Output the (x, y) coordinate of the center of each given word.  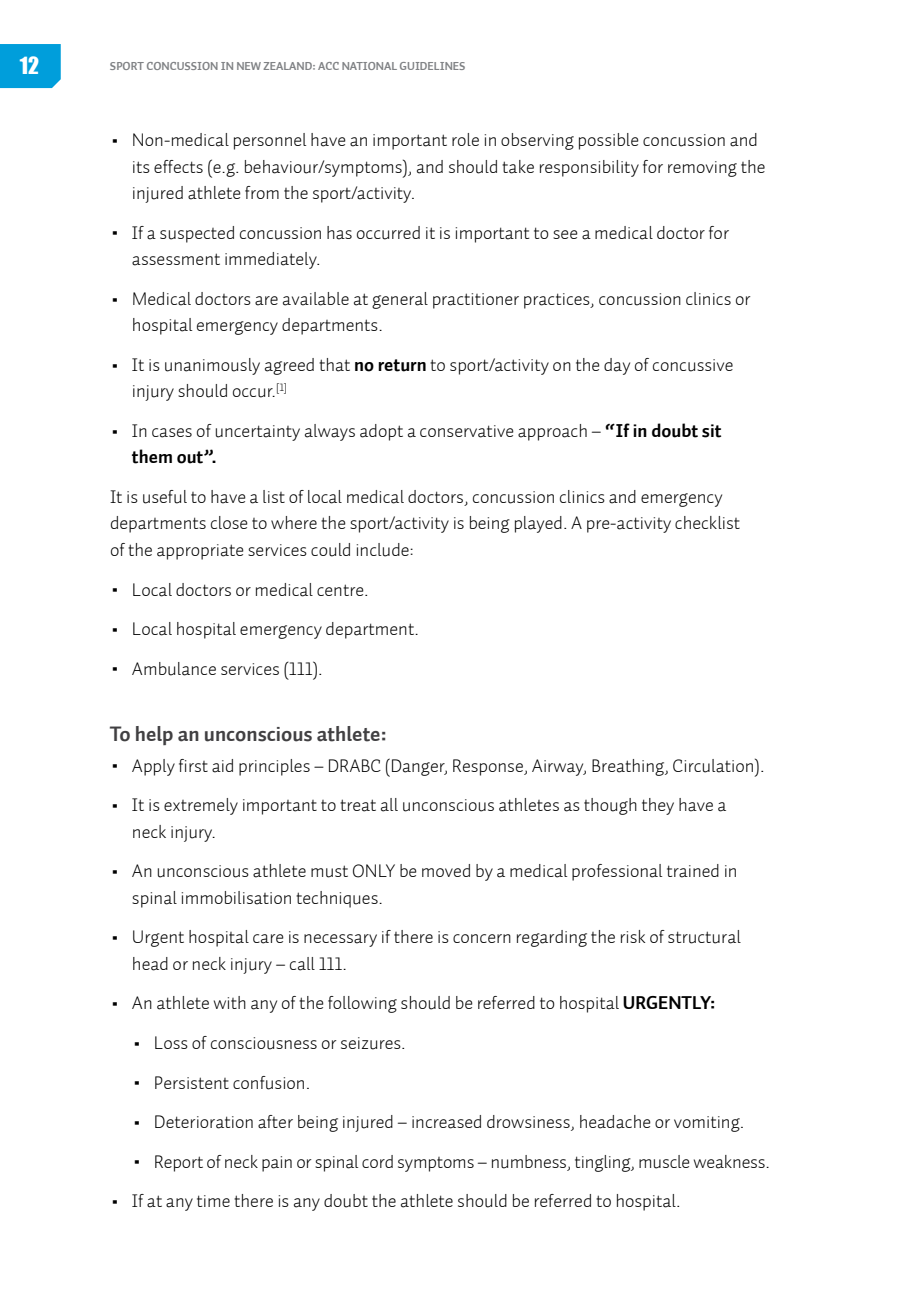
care (268, 939)
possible (609, 141)
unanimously (212, 366)
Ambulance (174, 669)
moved (446, 870)
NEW (249, 66)
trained (693, 871)
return (402, 365)
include (384, 550)
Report (179, 1163)
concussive (693, 365)
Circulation (713, 766)
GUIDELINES (432, 66)
